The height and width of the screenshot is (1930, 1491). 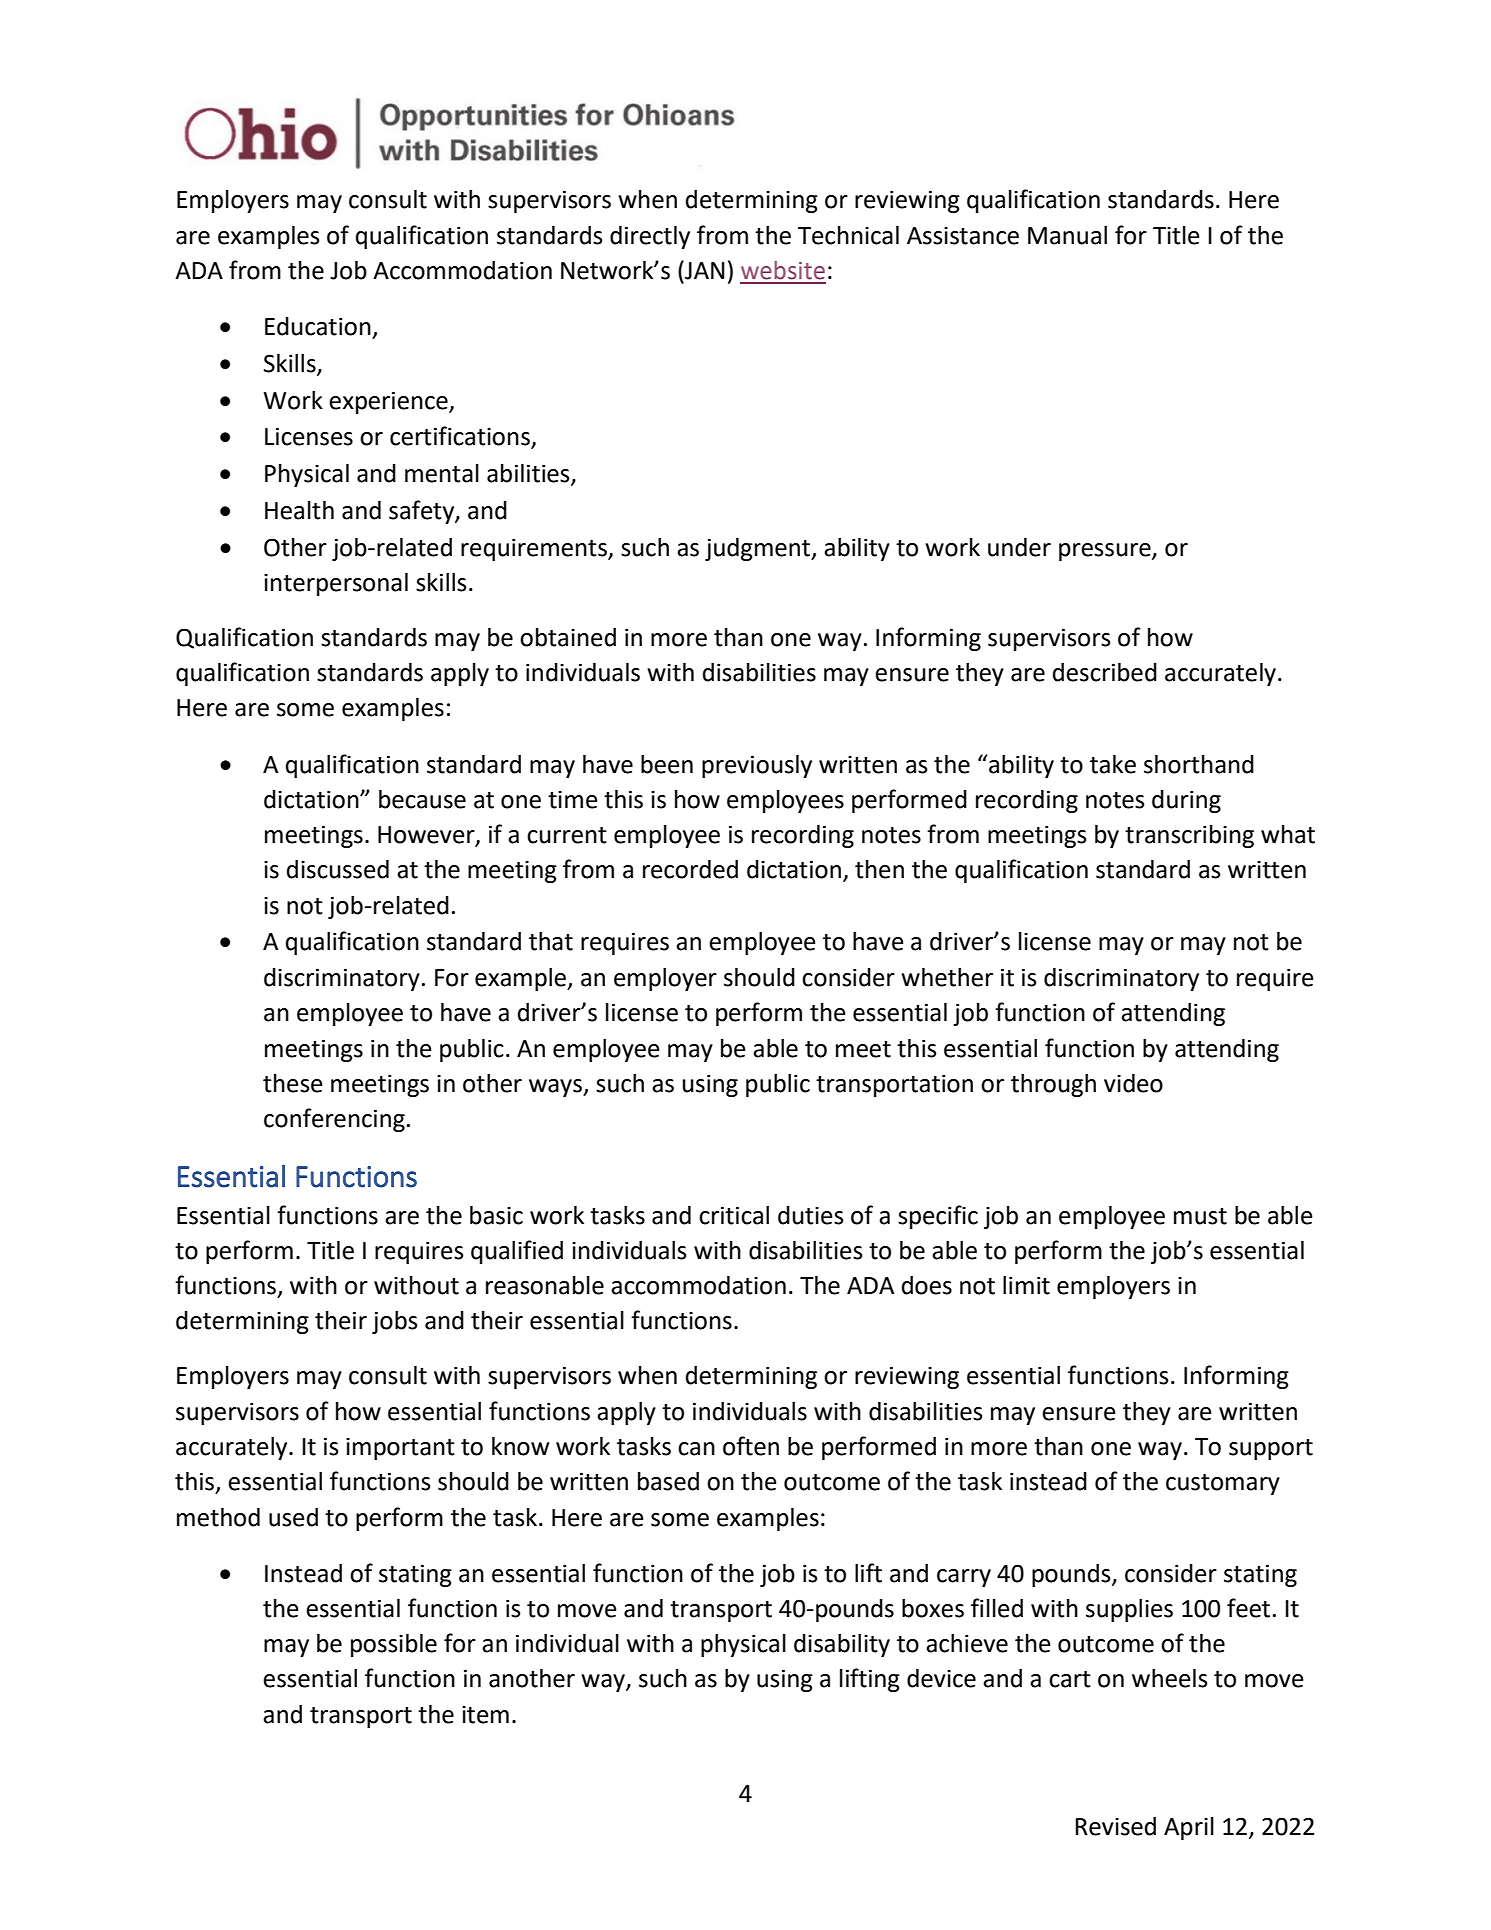 I want to click on Manual, so click(x=1067, y=235).
